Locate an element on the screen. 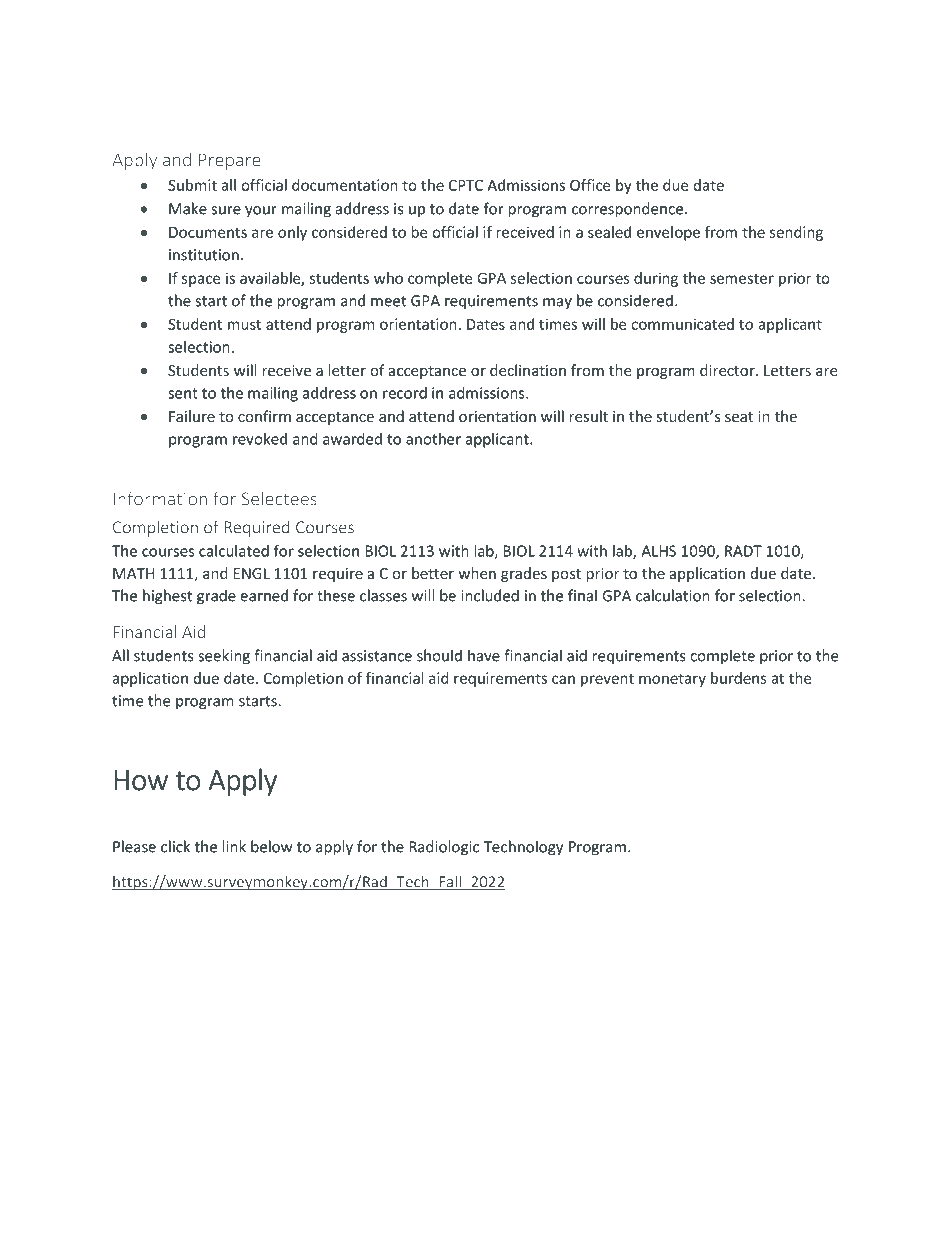 This screenshot has width=952, height=1233. link is located at coordinates (234, 846).
